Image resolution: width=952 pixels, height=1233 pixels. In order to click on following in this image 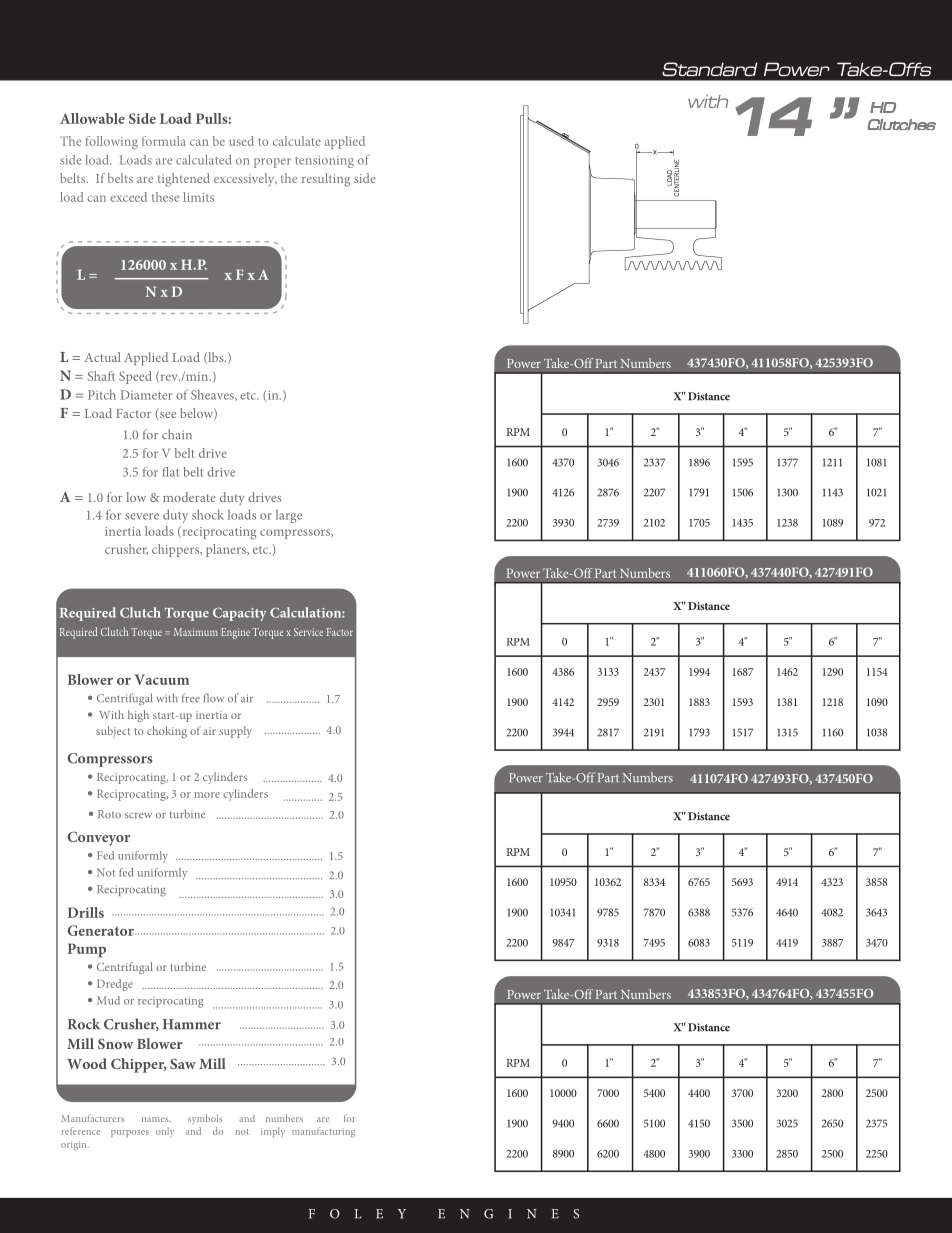, I will do `click(111, 142)`.
